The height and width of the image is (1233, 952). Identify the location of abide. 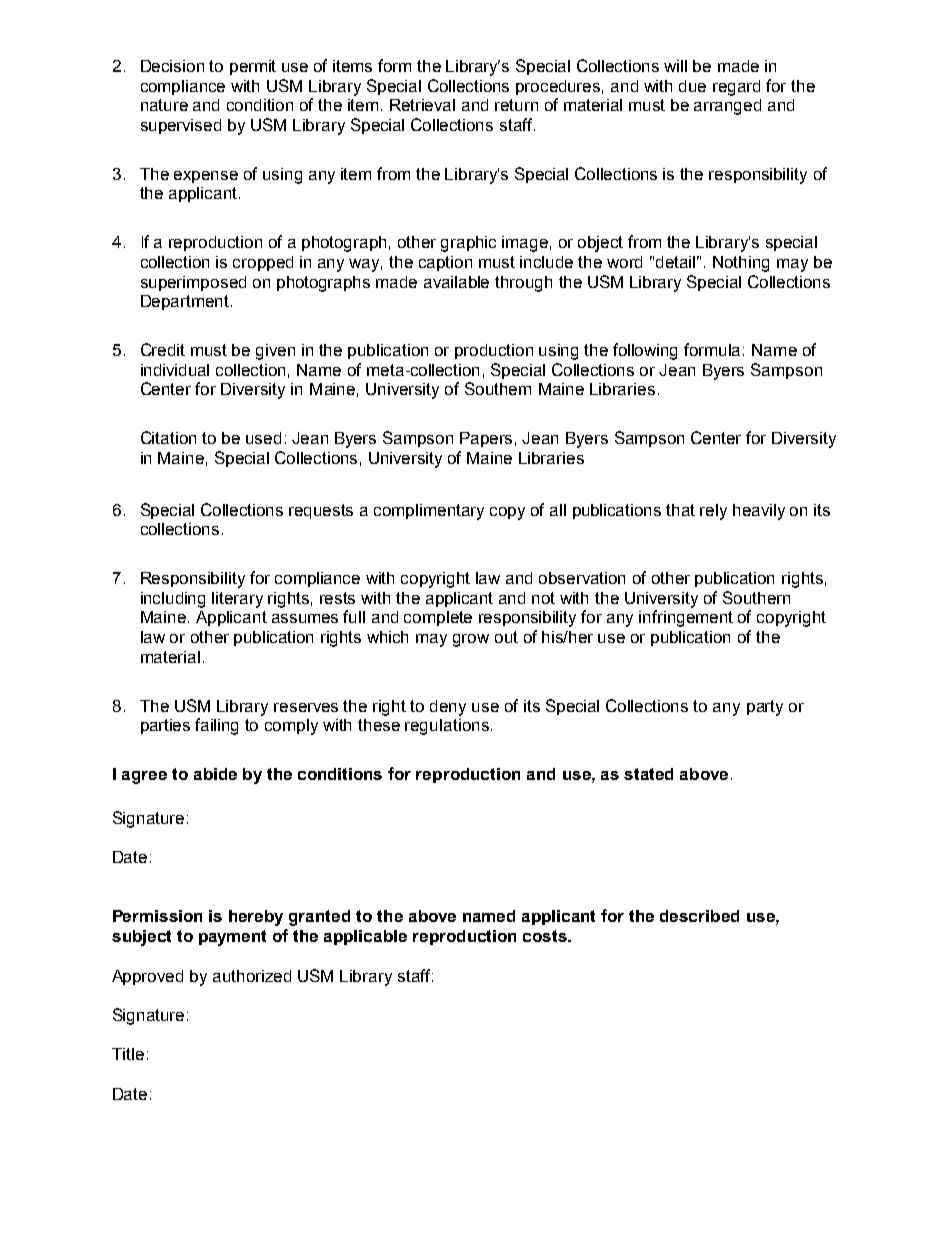
(215, 774).
